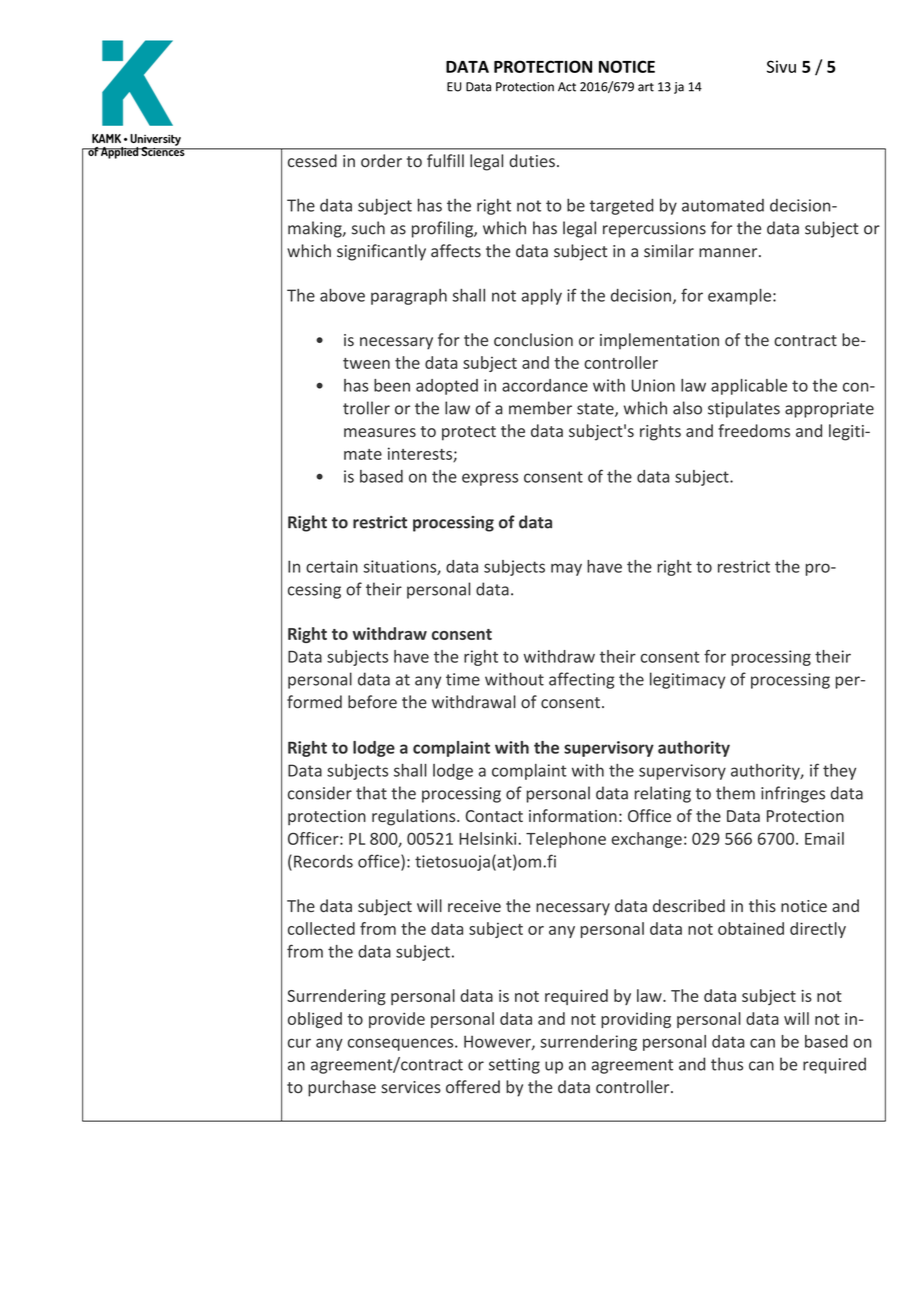 This document has width=924, height=1308. What do you see at coordinates (371, 793) in the document?
I see `that` at bounding box center [371, 793].
